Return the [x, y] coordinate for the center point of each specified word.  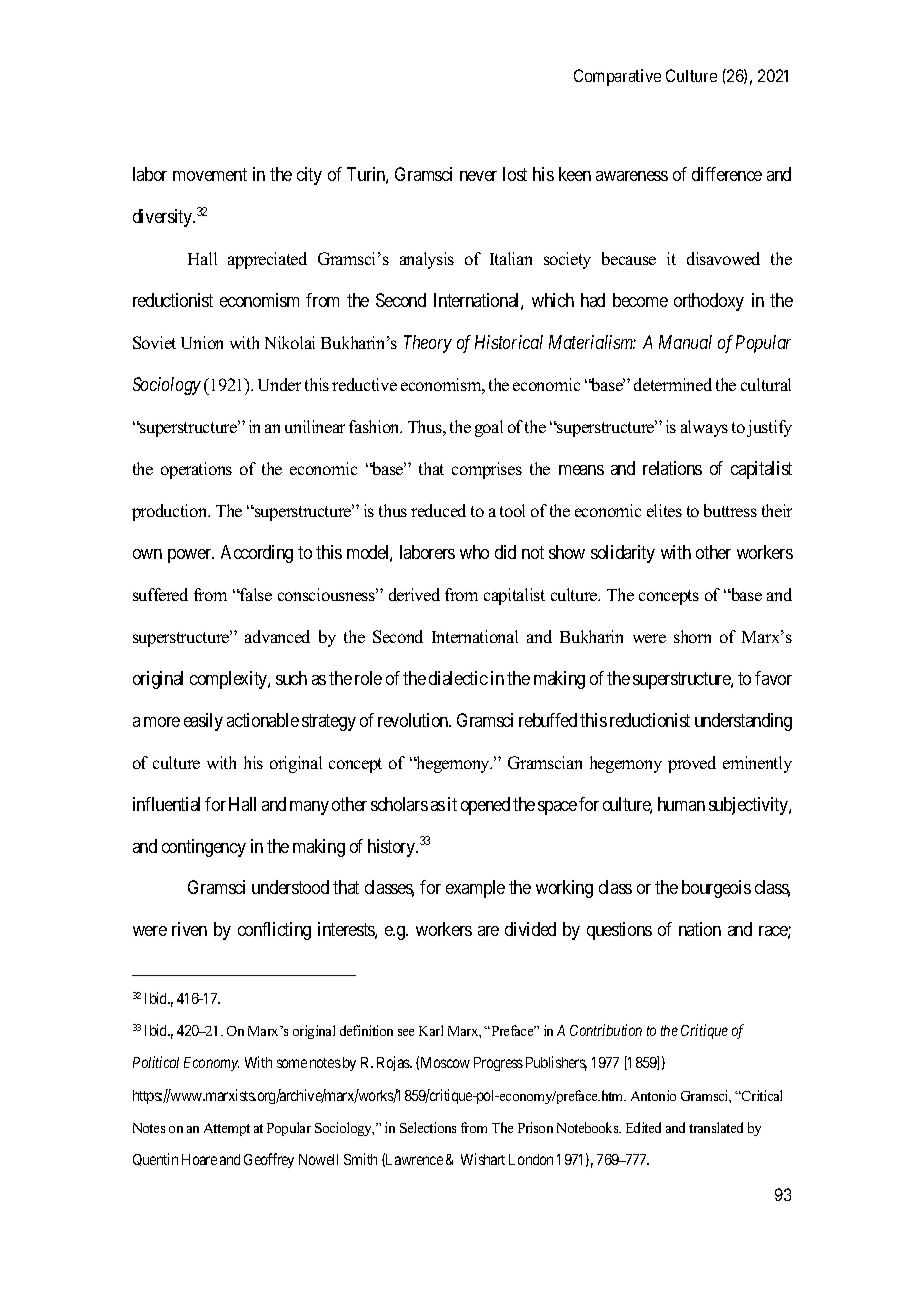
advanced [277, 636]
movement [210, 175]
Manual [685, 342]
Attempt [227, 1129]
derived [414, 594]
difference [727, 174]
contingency [204, 848]
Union [202, 342]
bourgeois [716, 889]
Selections [428, 1127]
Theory [428, 344]
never [478, 176]
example [475, 889]
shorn [692, 636]
